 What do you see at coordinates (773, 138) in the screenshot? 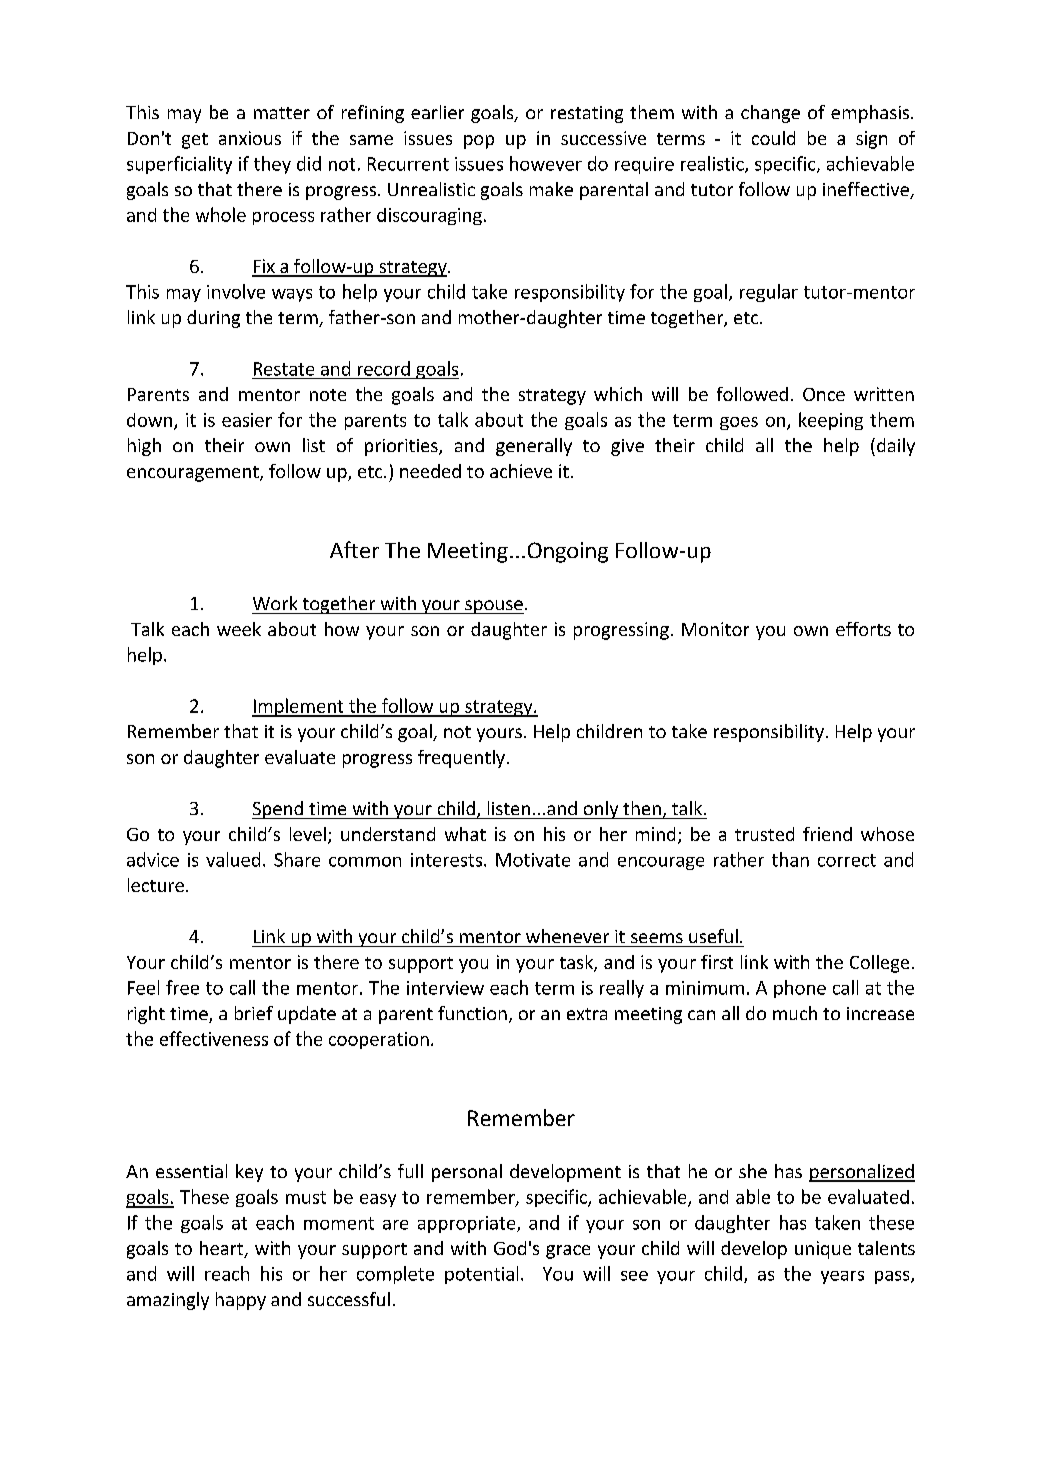
I see `could` at bounding box center [773, 138].
